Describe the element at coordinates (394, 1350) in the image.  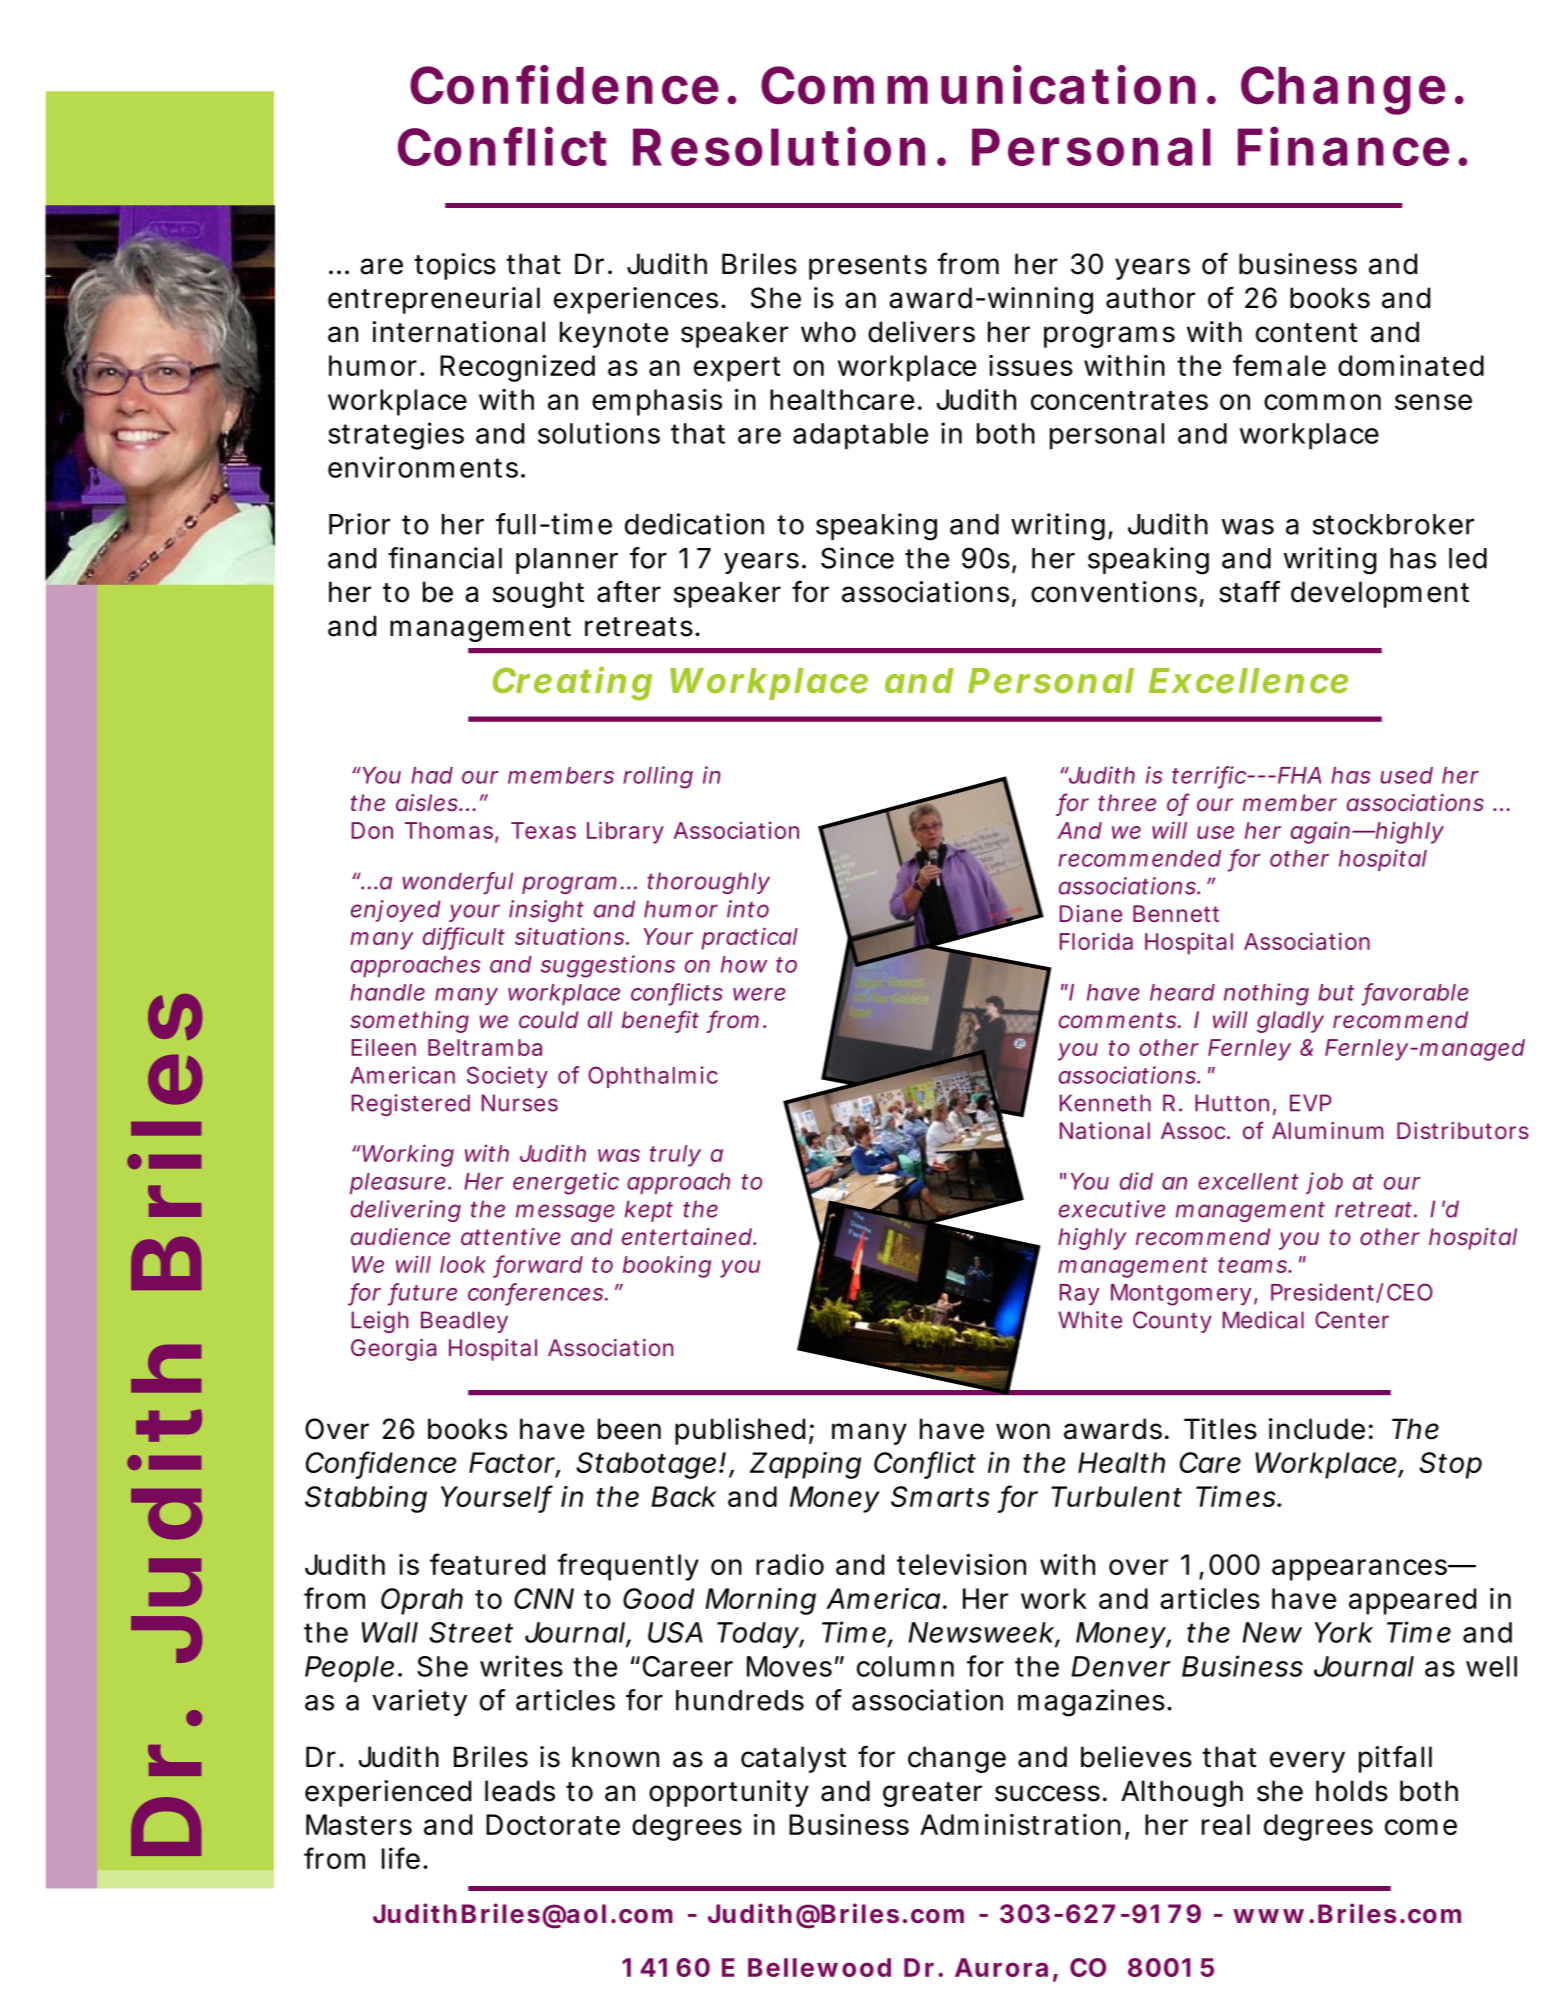
I see `Georgia` at that location.
